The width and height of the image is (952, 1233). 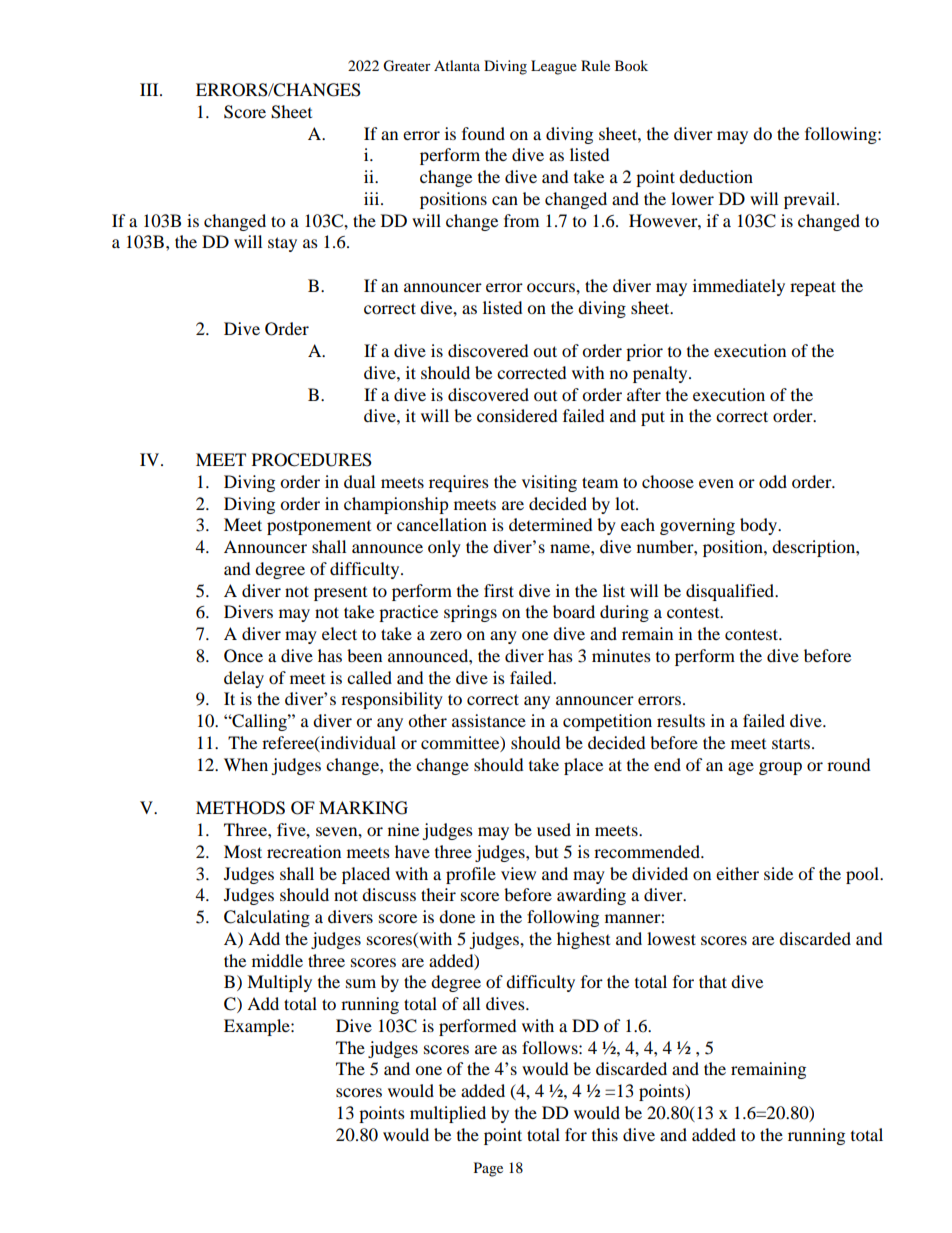 I want to click on deduction, so click(x=716, y=176).
